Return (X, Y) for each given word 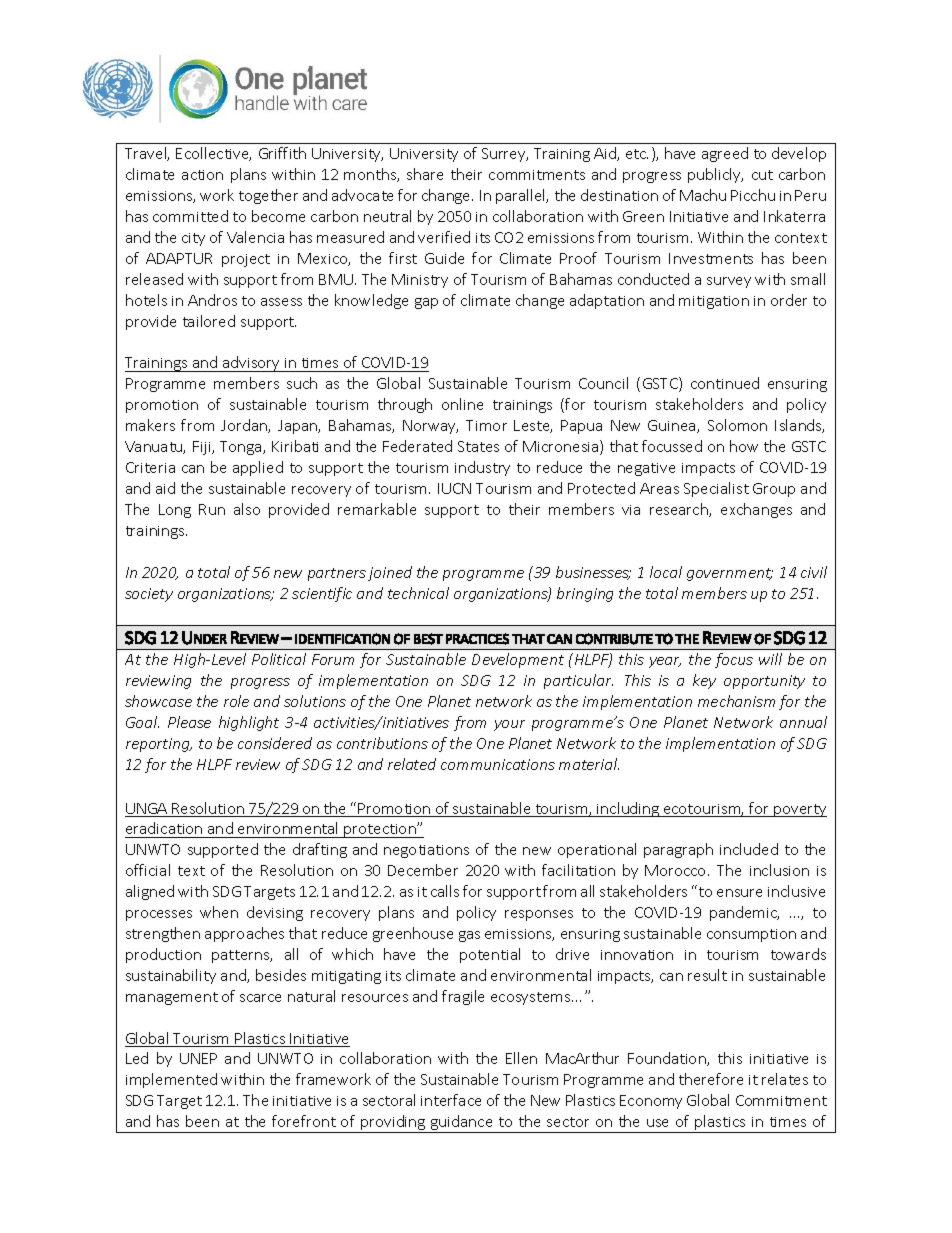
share (425, 174)
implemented (171, 1080)
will (770, 659)
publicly (715, 175)
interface (451, 1100)
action (202, 175)
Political (279, 659)
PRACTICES (477, 639)
